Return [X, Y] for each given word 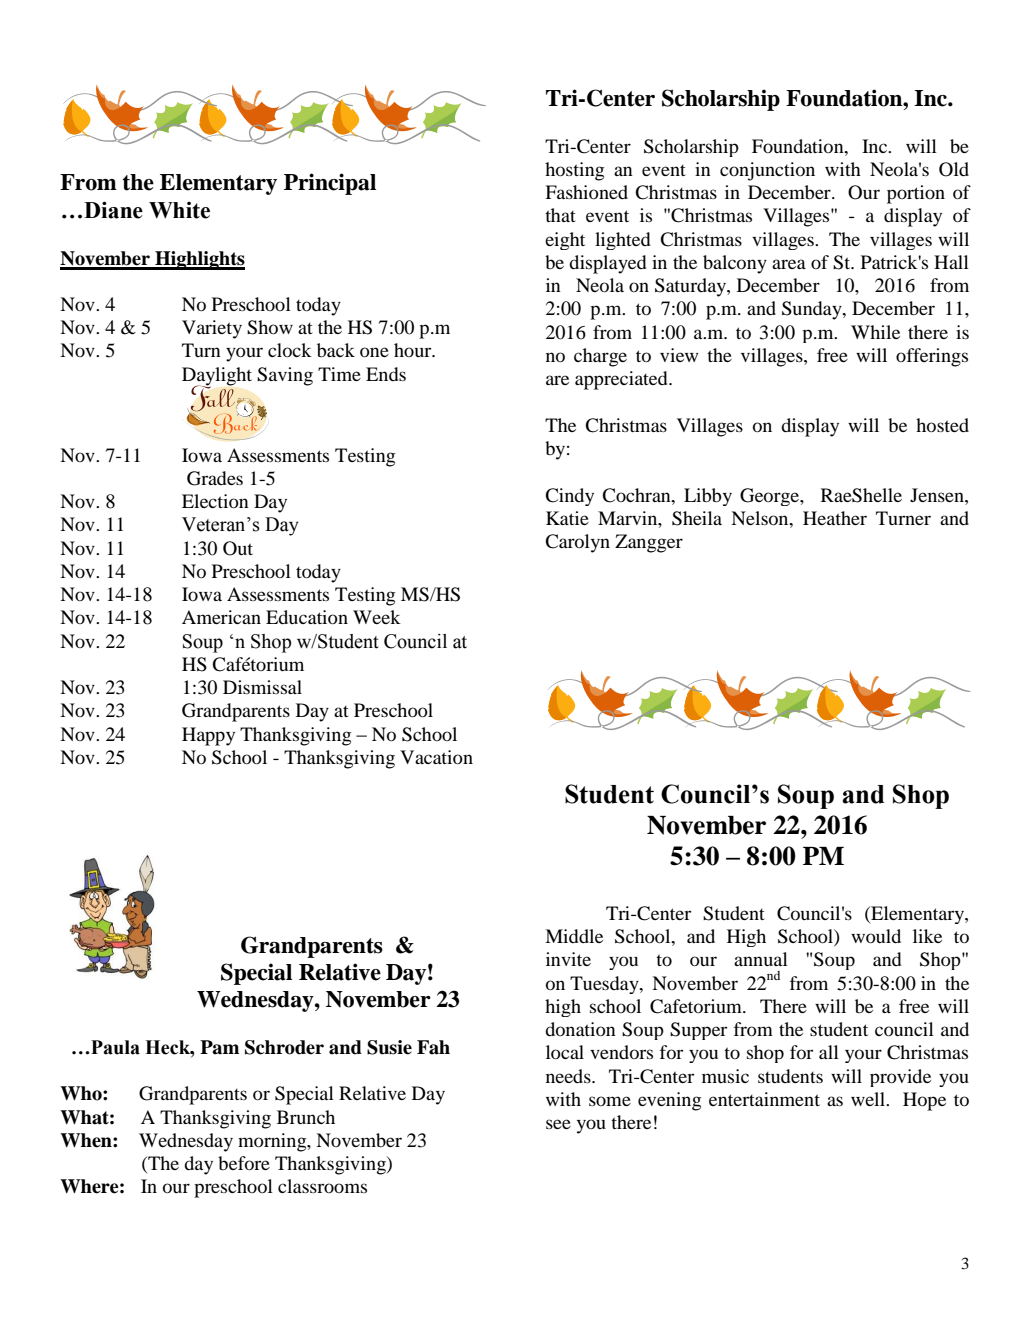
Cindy [569, 497]
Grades [215, 478]
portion [916, 194]
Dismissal [262, 687]
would [876, 936]
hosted [942, 425]
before [244, 1163]
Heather [835, 518]
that [560, 215]
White [179, 210]
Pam [219, 1047]
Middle [574, 936]
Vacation [436, 757]
